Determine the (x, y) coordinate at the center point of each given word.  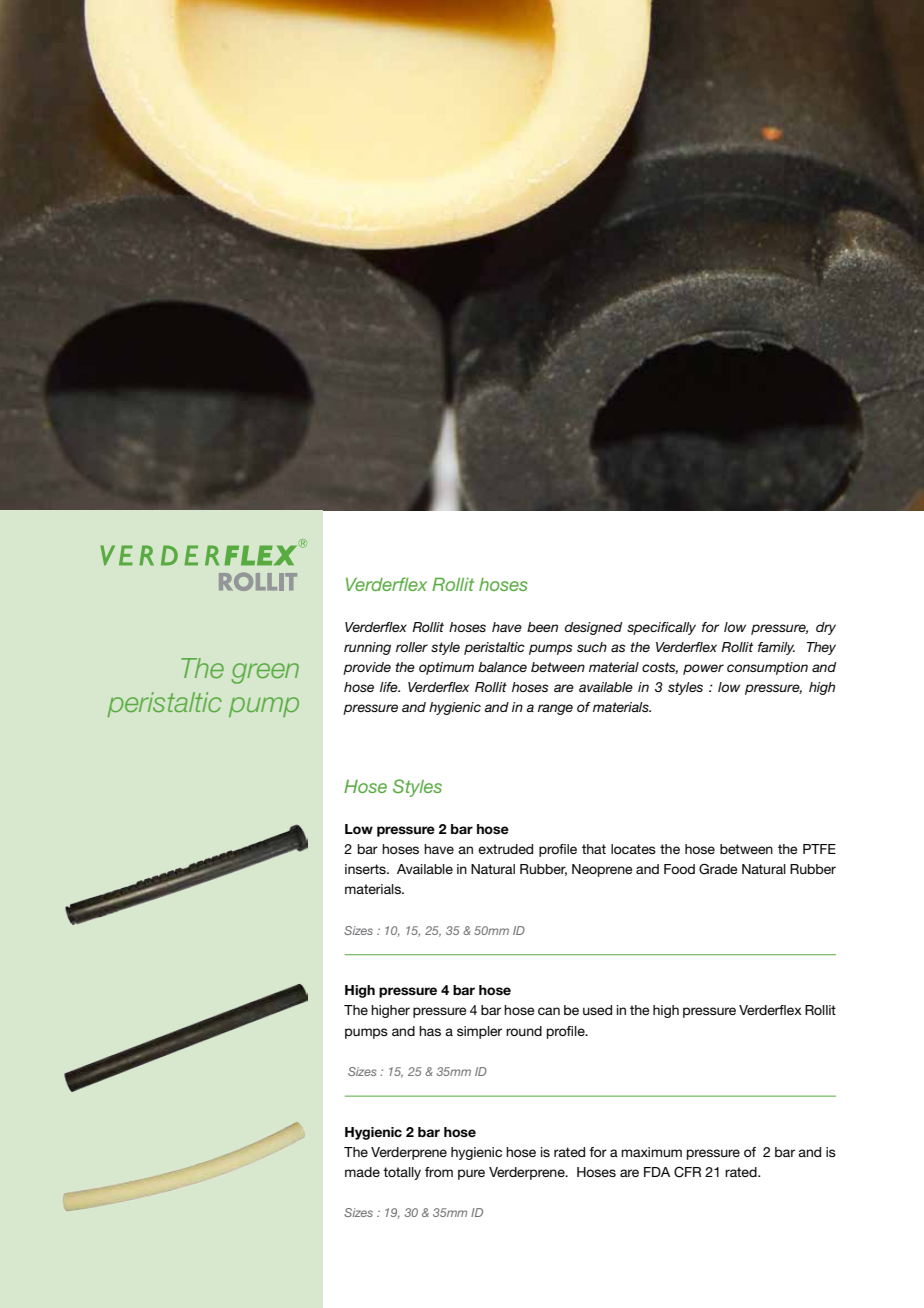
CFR (687, 1172)
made (362, 1172)
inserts (366, 869)
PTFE (819, 849)
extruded (505, 849)
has (430, 1031)
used (597, 1010)
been (542, 627)
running (367, 648)
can (549, 1011)
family (776, 648)
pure (471, 1174)
